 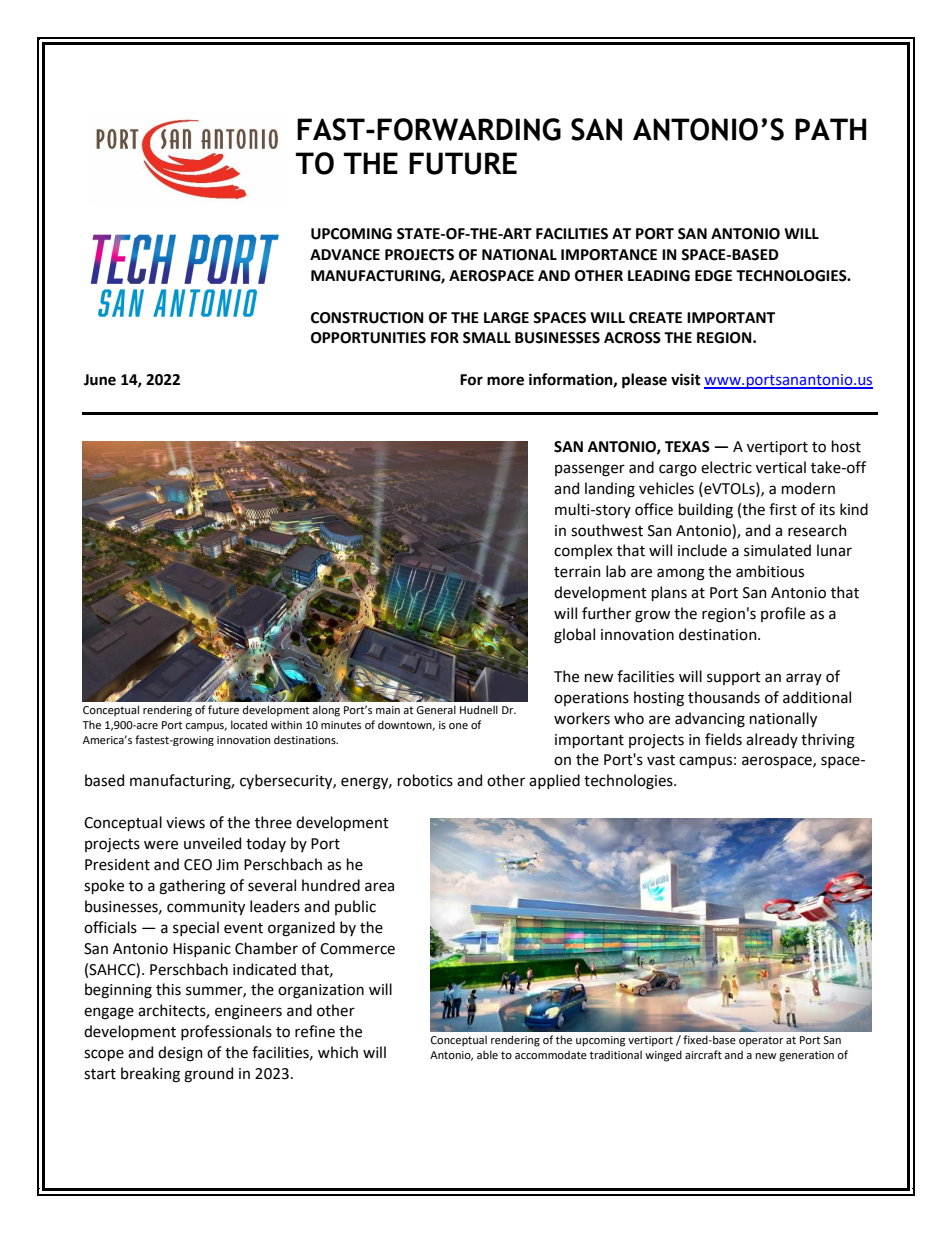 I want to click on able, so click(x=487, y=1054).
